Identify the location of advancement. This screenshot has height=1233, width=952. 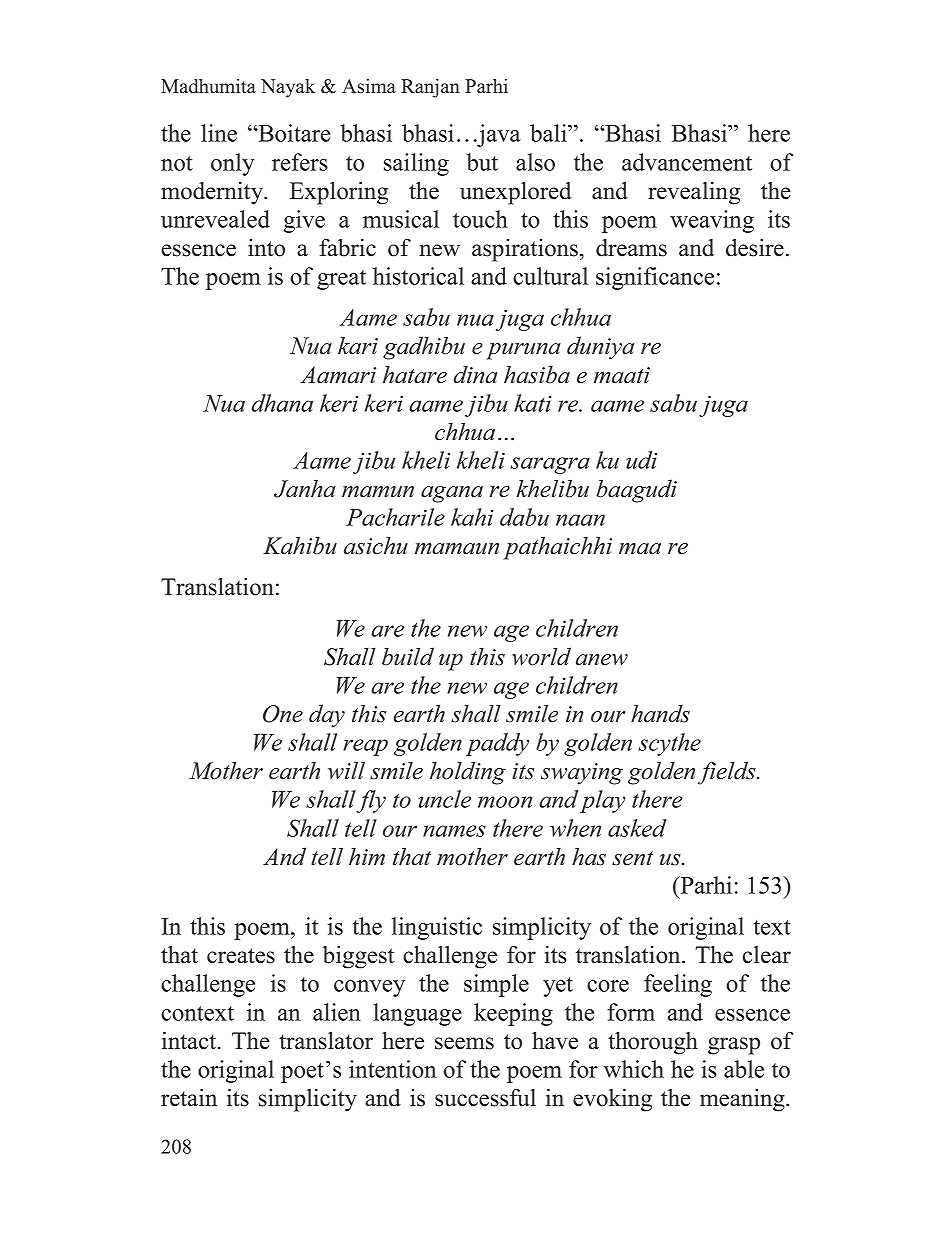
(687, 162).
